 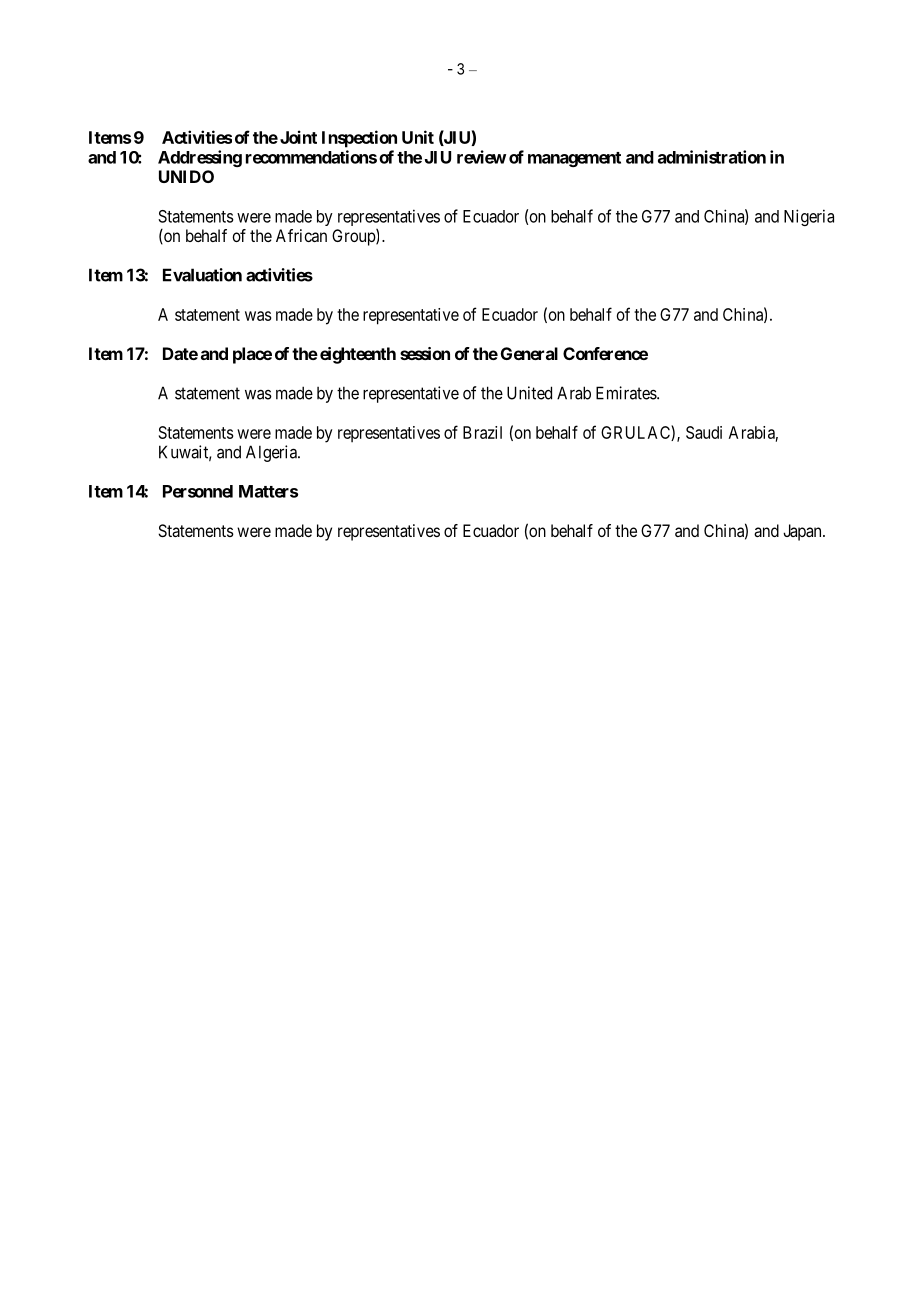 I want to click on Personnel, so click(x=198, y=491).
